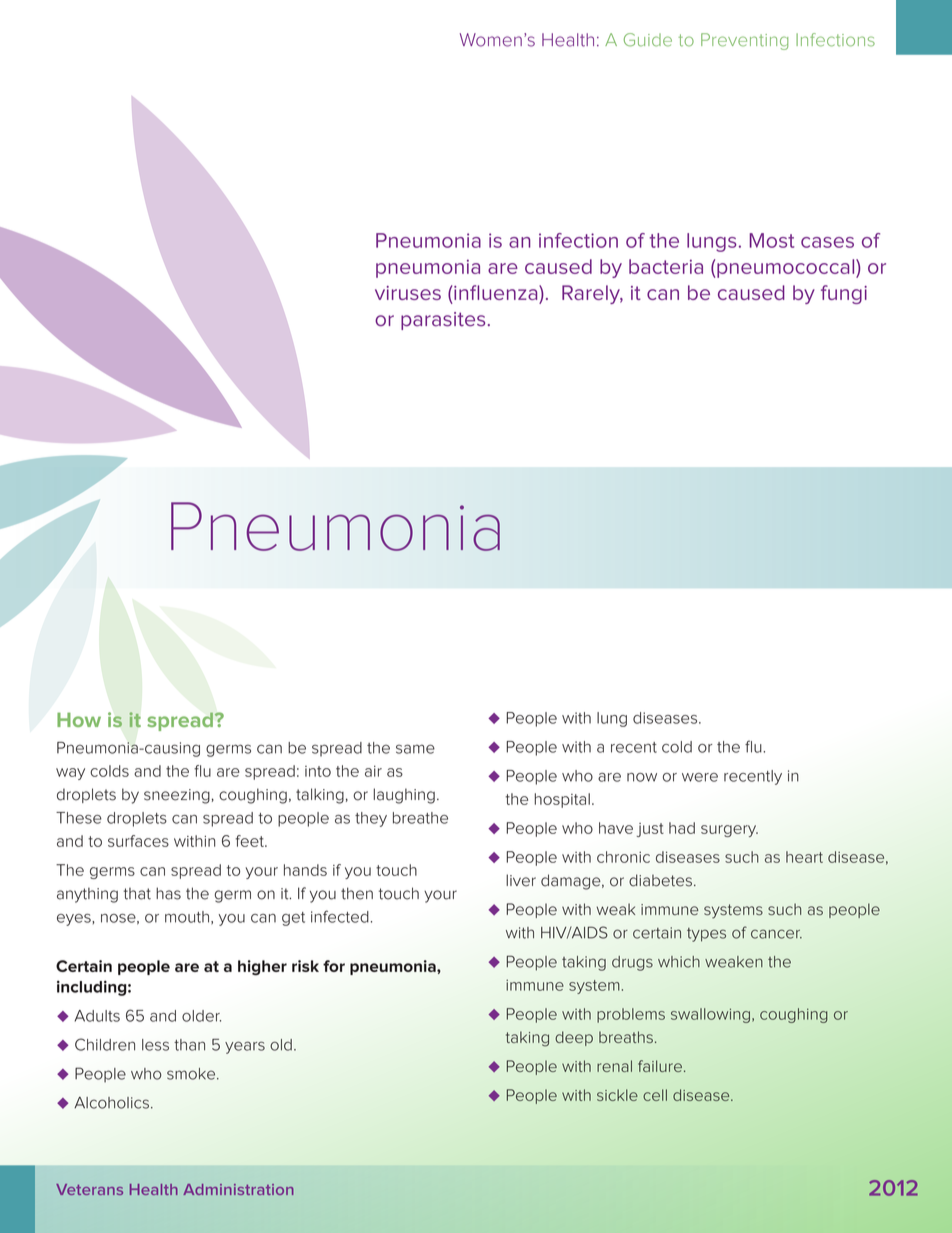  What do you see at coordinates (729, 831) in the screenshot?
I see `surgery` at bounding box center [729, 831].
